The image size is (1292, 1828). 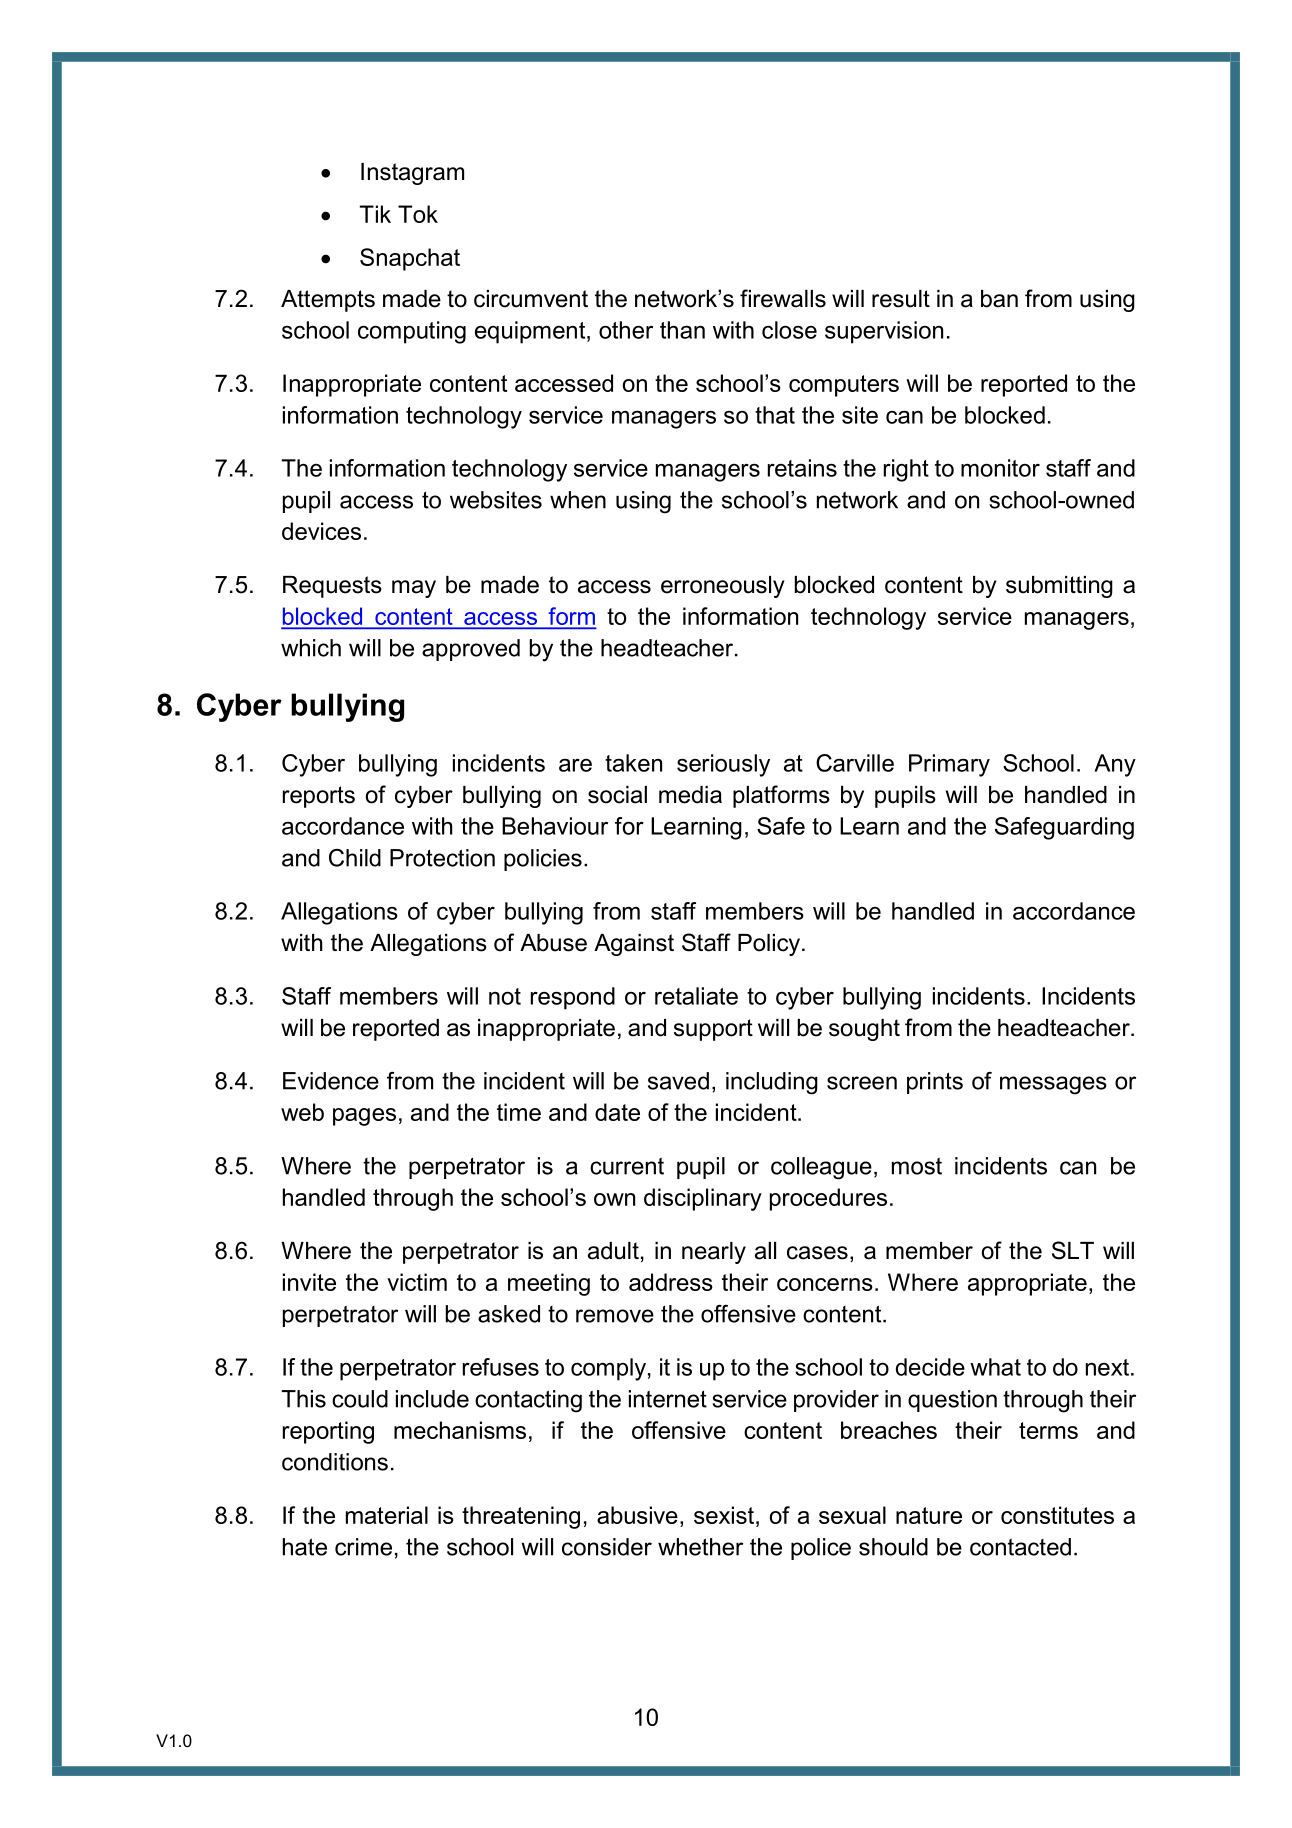 I want to click on monitor, so click(x=1000, y=468).
